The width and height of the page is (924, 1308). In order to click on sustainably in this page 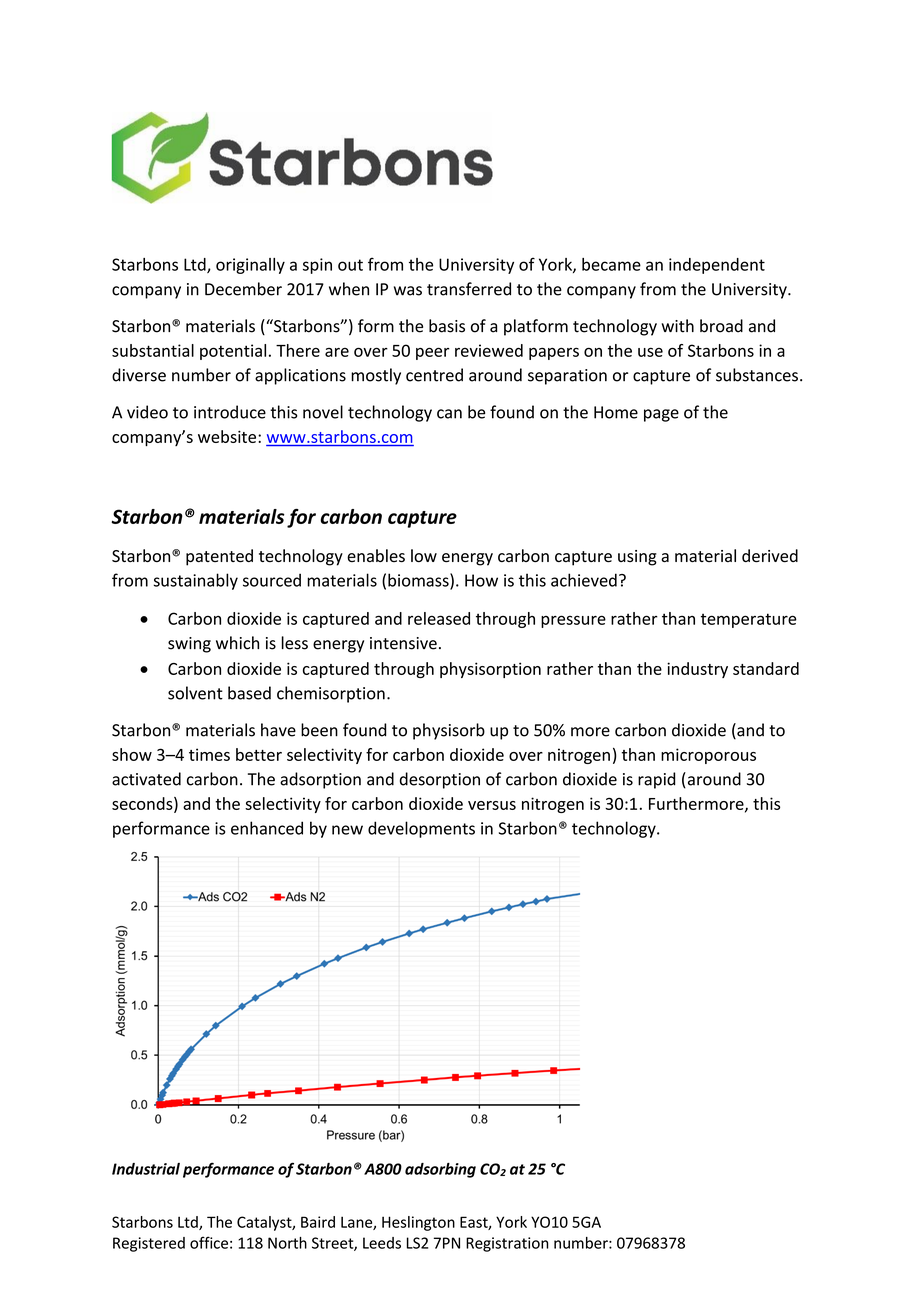, I will do `click(196, 581)`.
